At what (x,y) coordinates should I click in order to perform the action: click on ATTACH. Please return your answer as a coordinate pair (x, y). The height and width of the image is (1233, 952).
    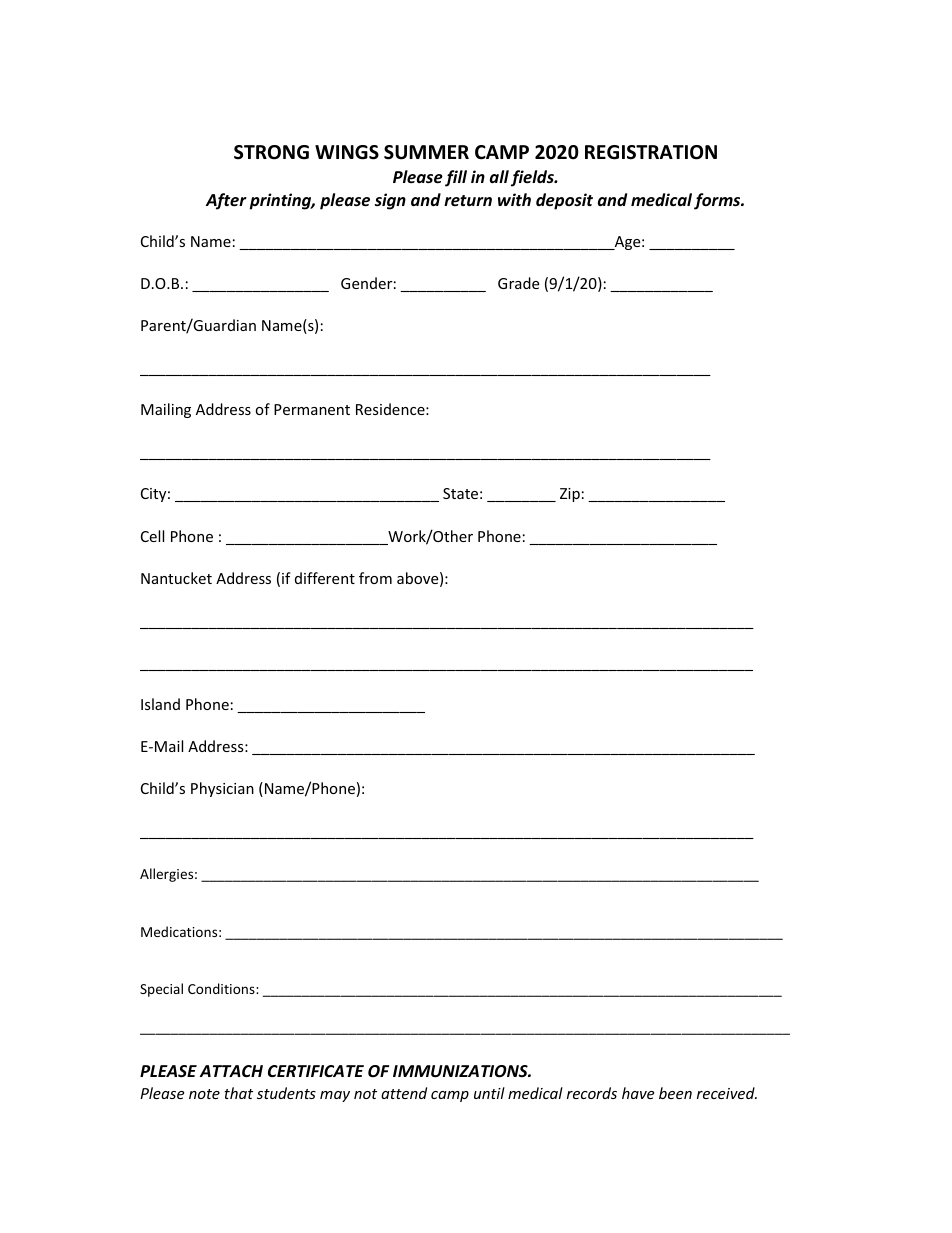
    Looking at the image, I should click on (231, 1071).
